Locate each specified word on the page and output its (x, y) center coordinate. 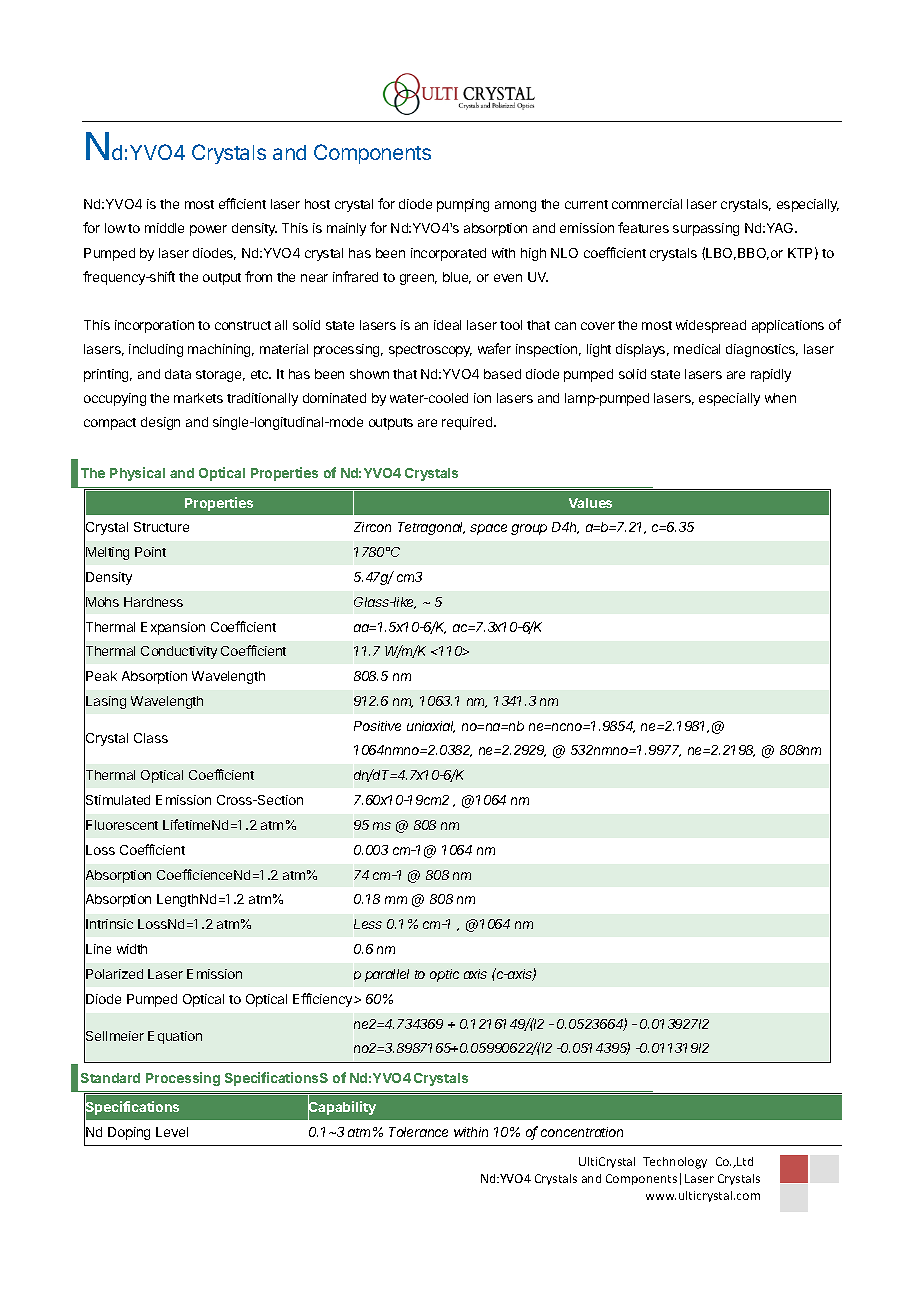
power (208, 230)
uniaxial (431, 727)
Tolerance (418, 1132)
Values (590, 503)
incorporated (448, 254)
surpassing (706, 229)
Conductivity (179, 652)
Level (172, 1132)
